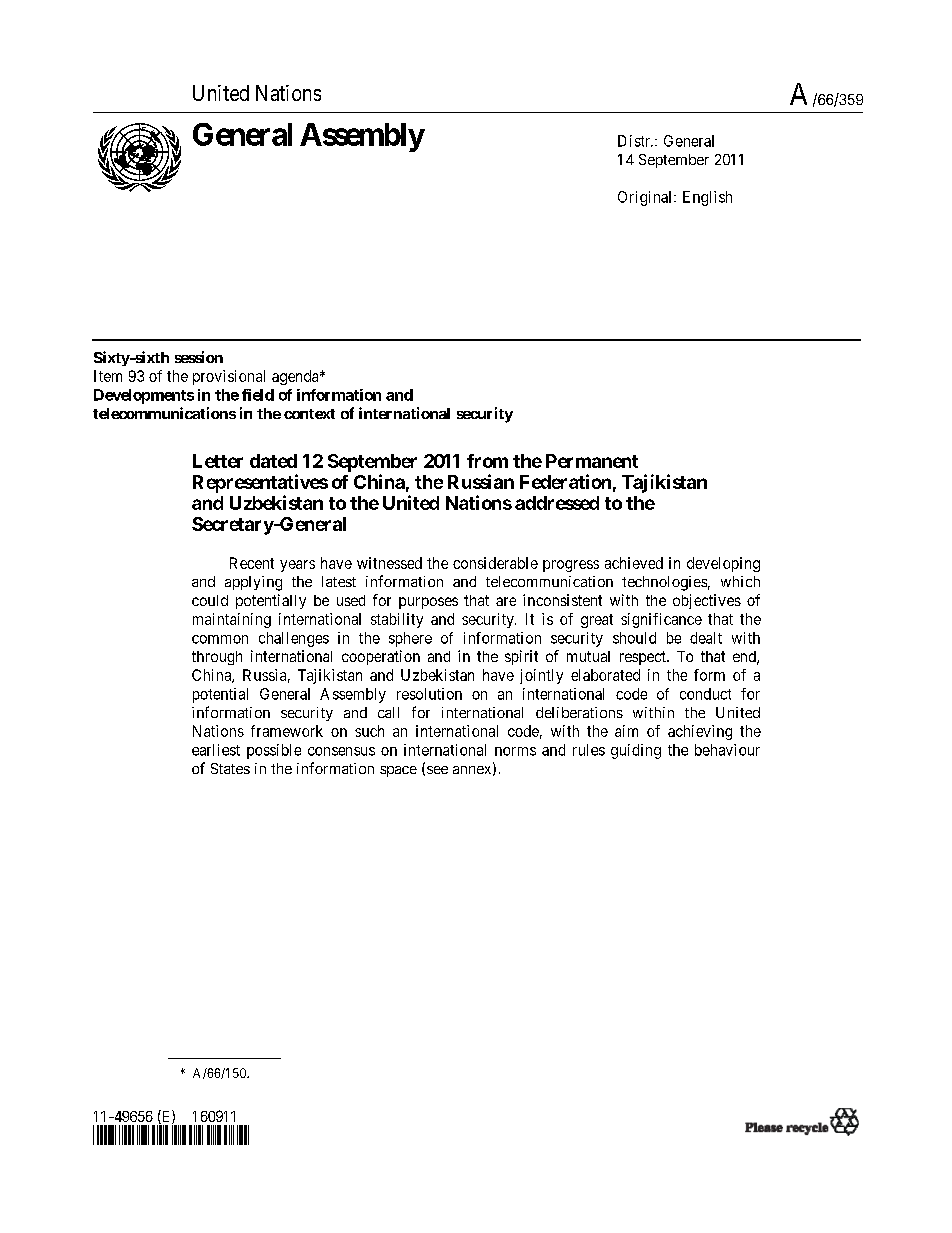 Image resolution: width=952 pixels, height=1233 pixels. What do you see at coordinates (592, 461) in the screenshot?
I see `Permanent` at bounding box center [592, 461].
